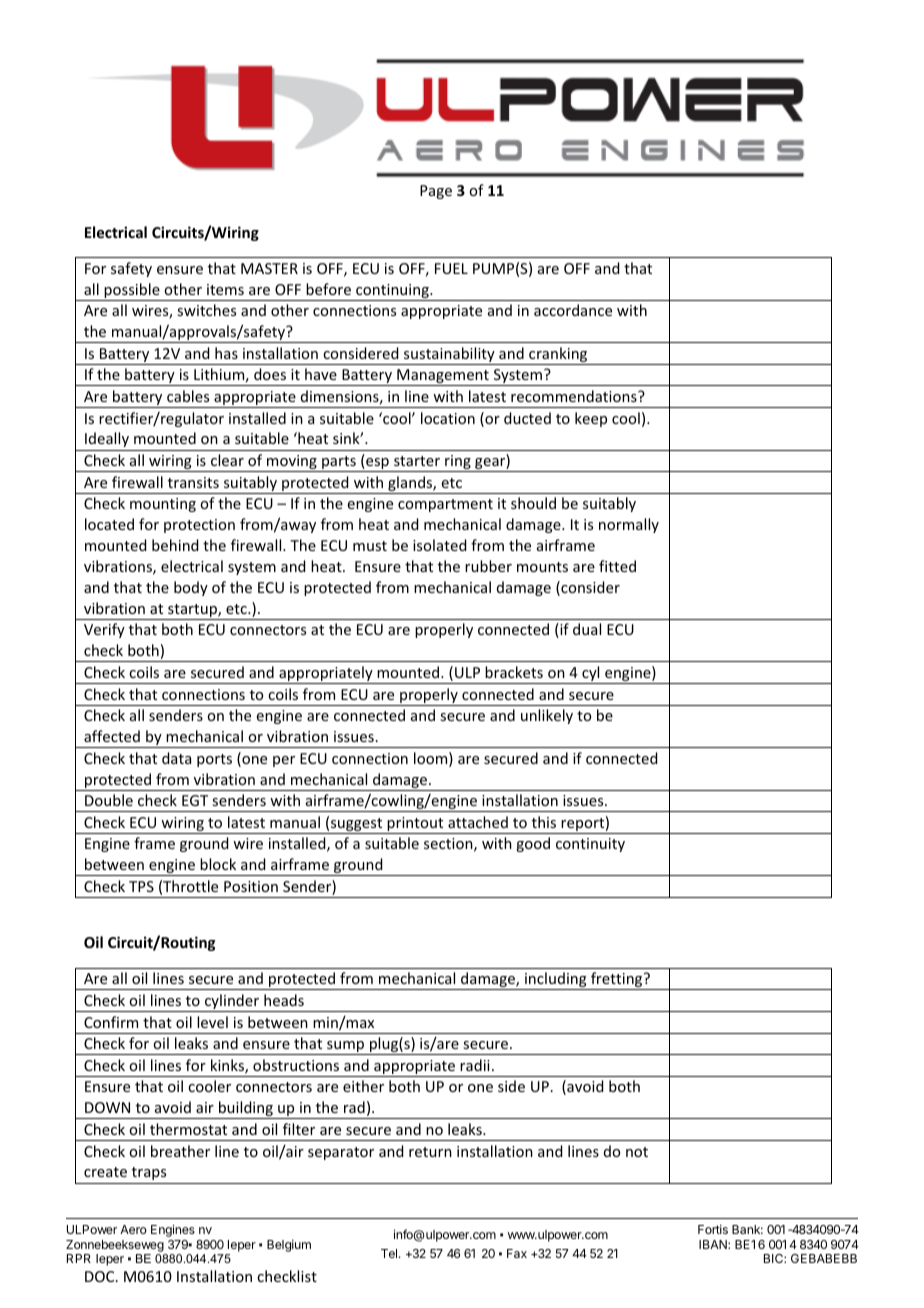 This image has width=924, height=1308. Describe the element at coordinates (587, 629) in the image. I see `dual` at that location.
